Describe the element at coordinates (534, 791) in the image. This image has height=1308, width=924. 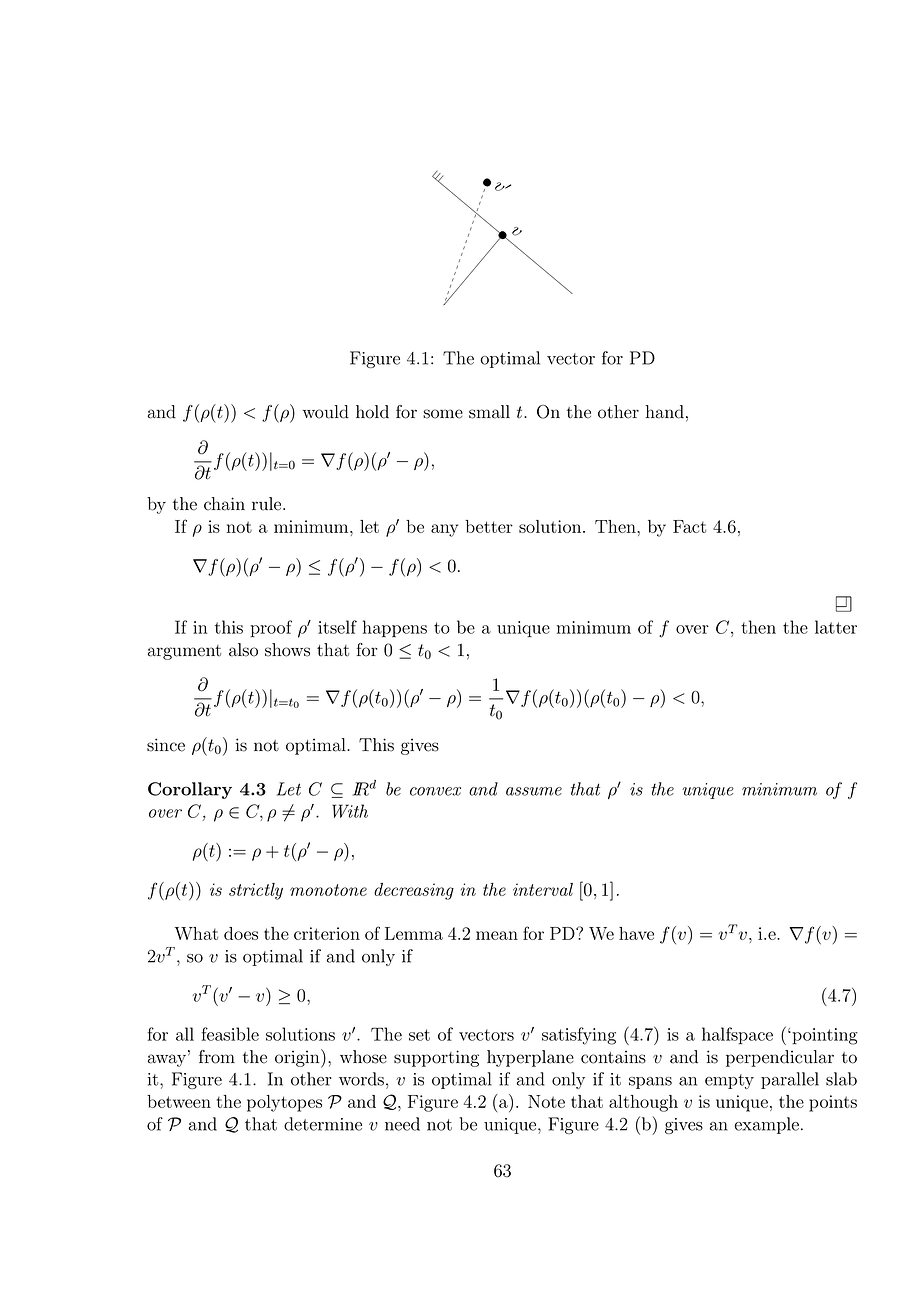
I see `assume` at that location.
